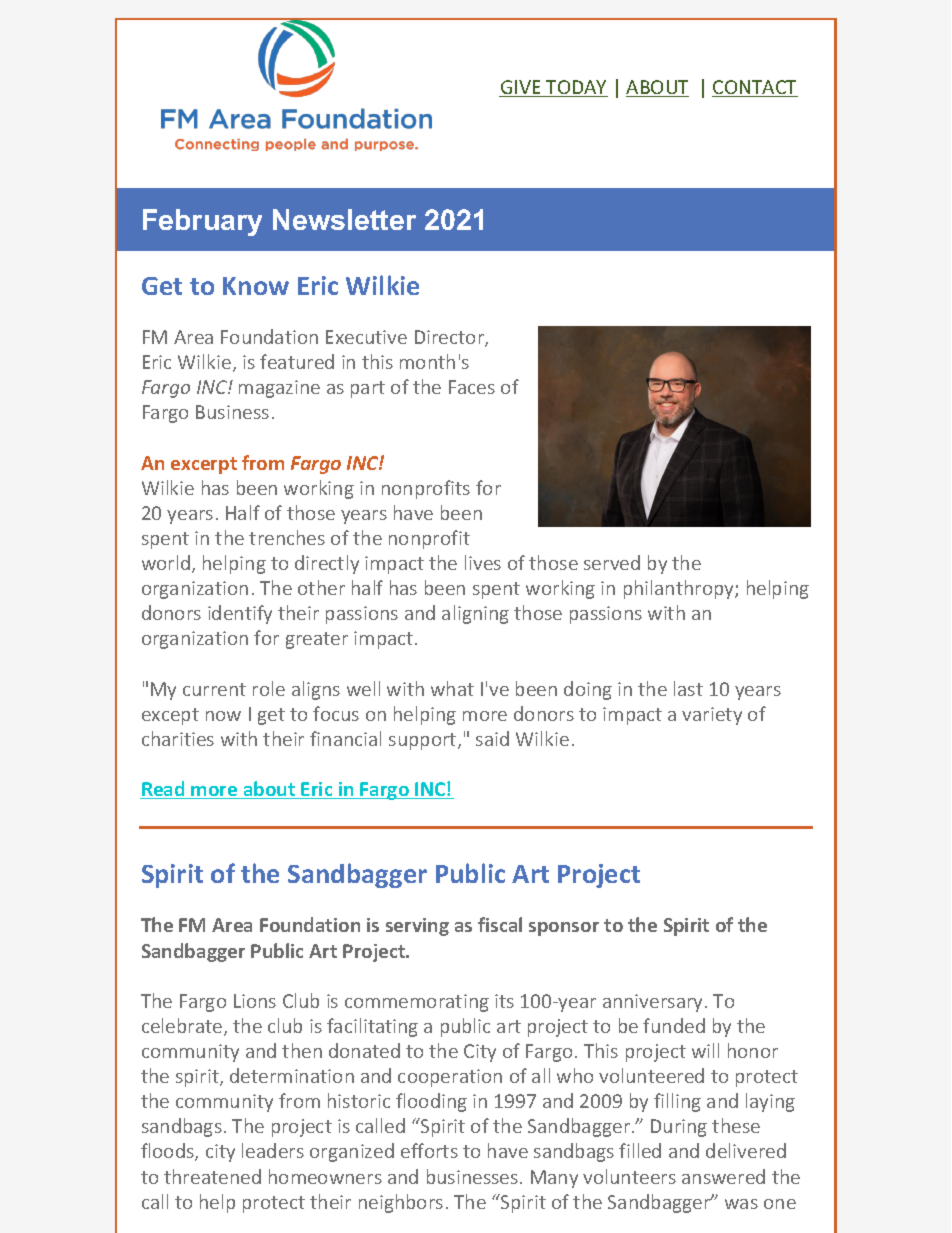  Describe the element at coordinates (475, 614) in the screenshot. I see `aligning` at that location.
